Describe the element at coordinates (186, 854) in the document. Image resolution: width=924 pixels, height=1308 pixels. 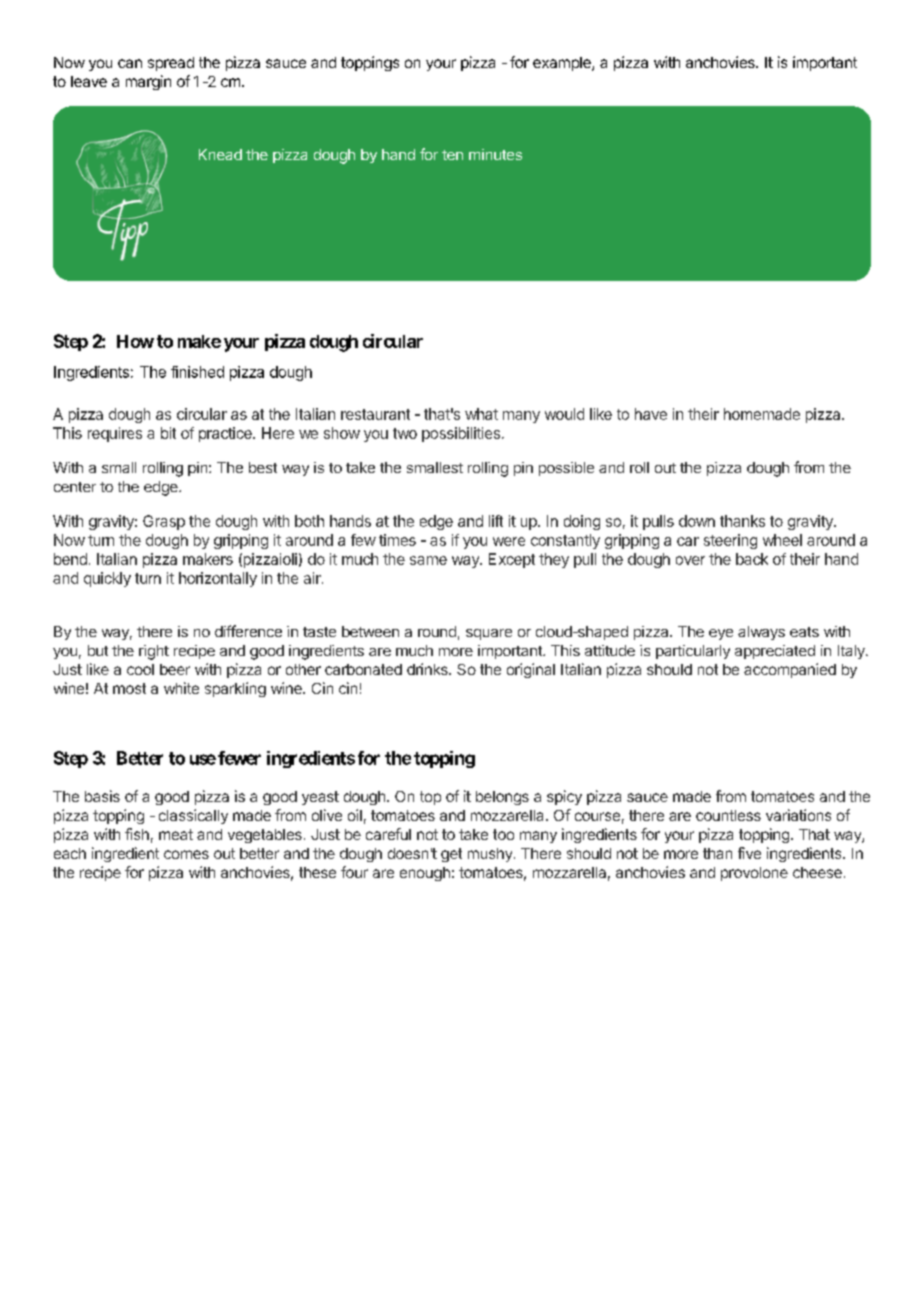
I see `comes` at that location.
